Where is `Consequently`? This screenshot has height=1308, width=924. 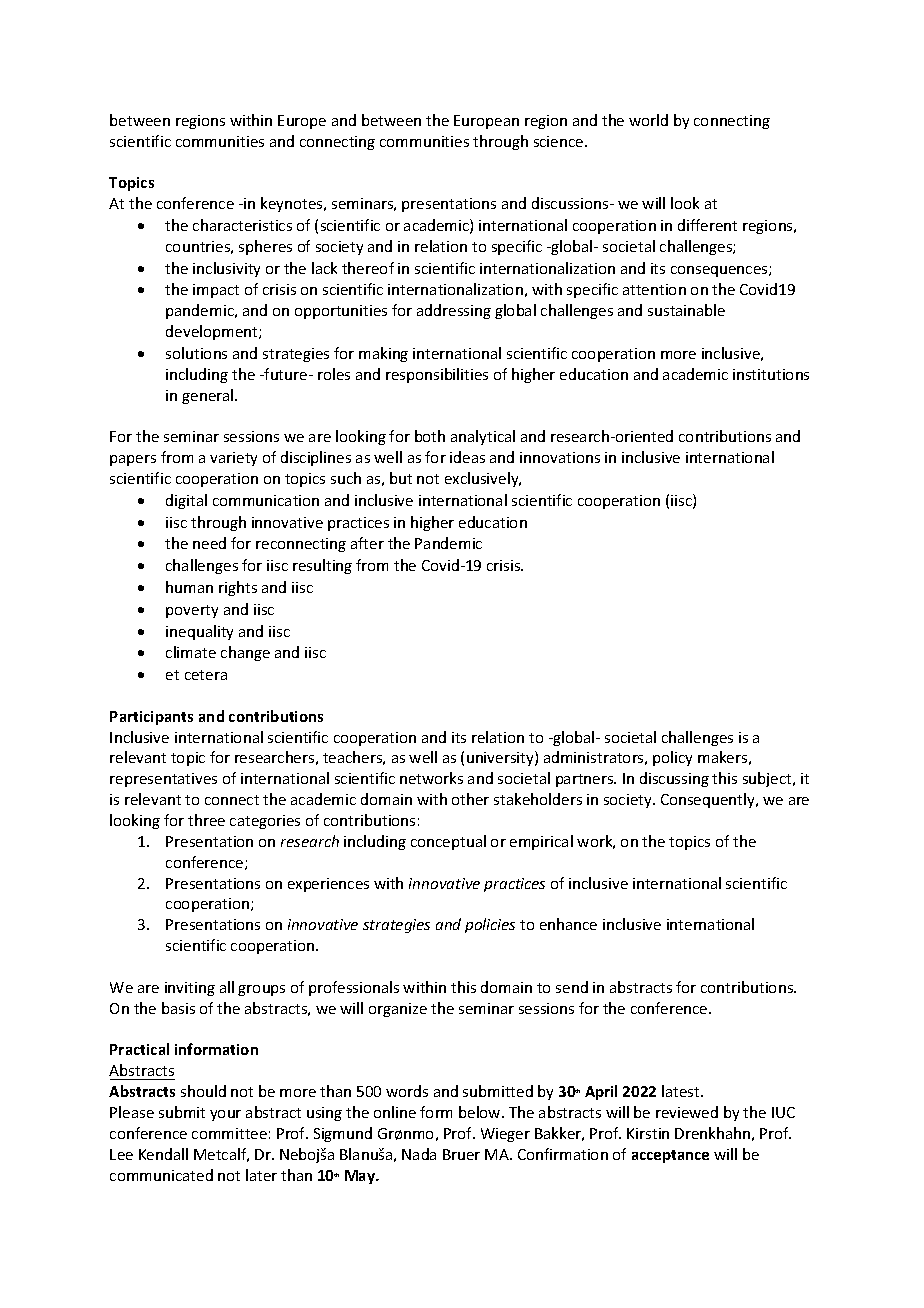
Consequently is located at coordinates (709, 800).
